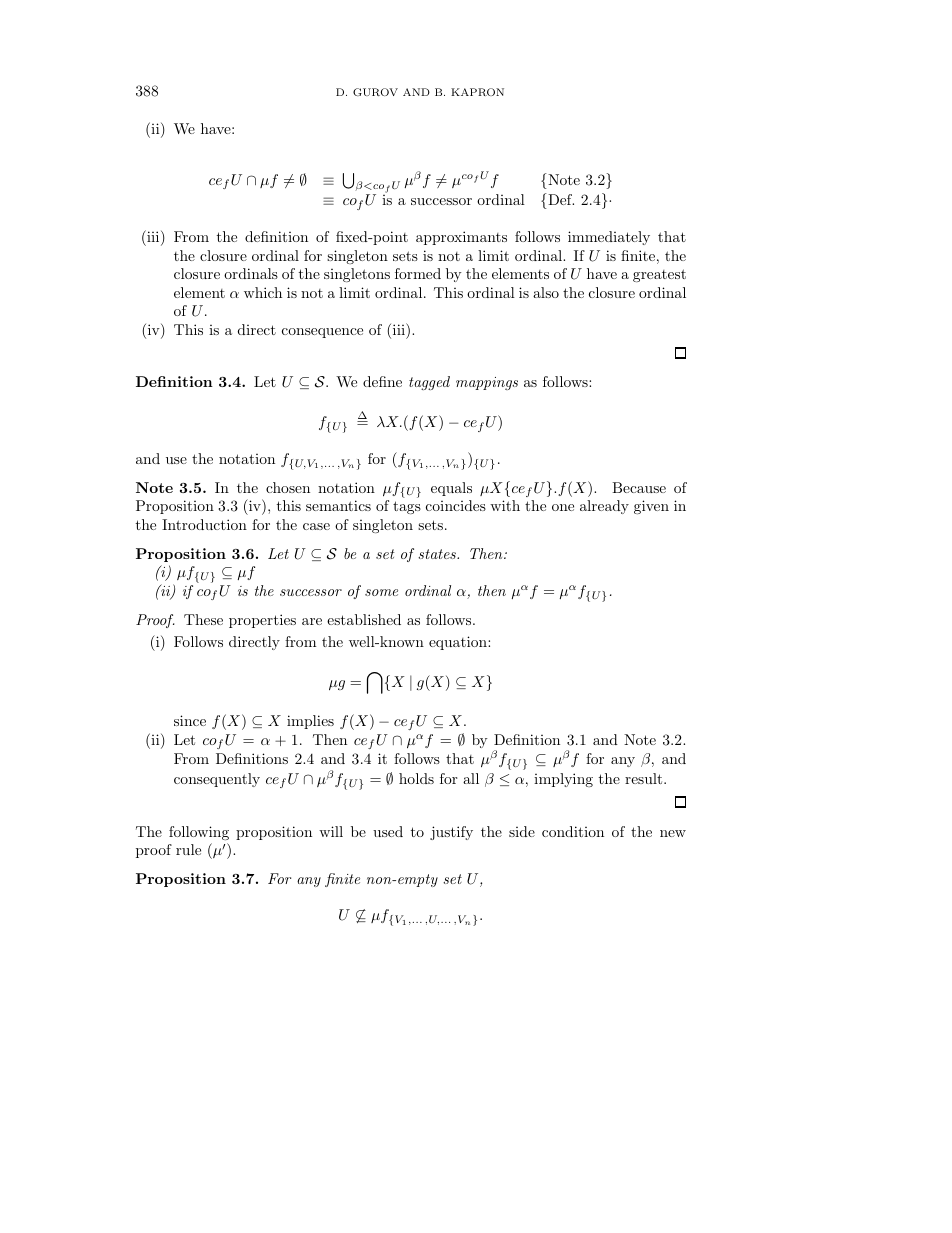 The height and width of the screenshot is (1233, 952). What do you see at coordinates (418, 273) in the screenshot?
I see `formed` at bounding box center [418, 273].
